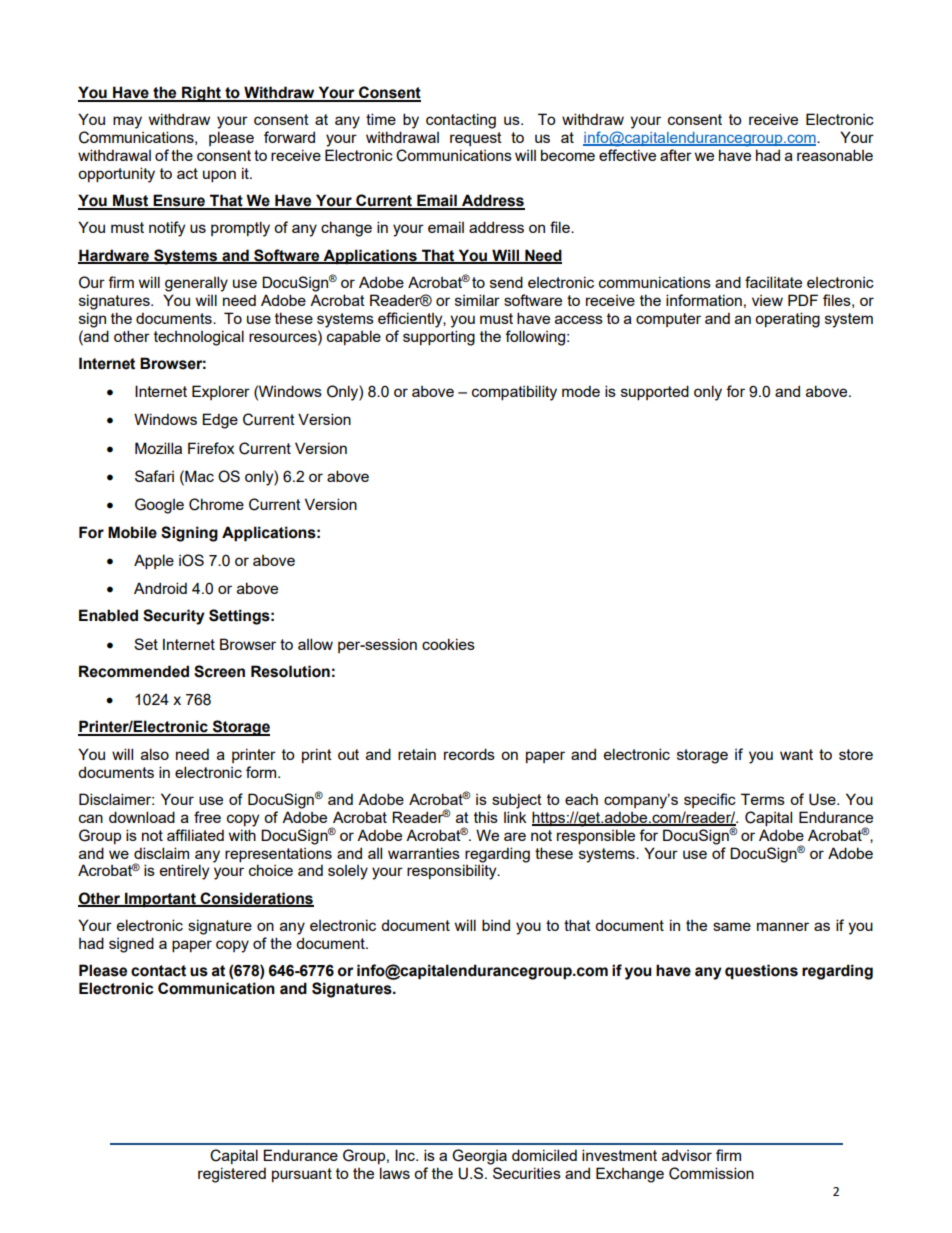 The height and width of the screenshot is (1233, 952). Describe the element at coordinates (476, 139) in the screenshot. I see `request` at that location.
